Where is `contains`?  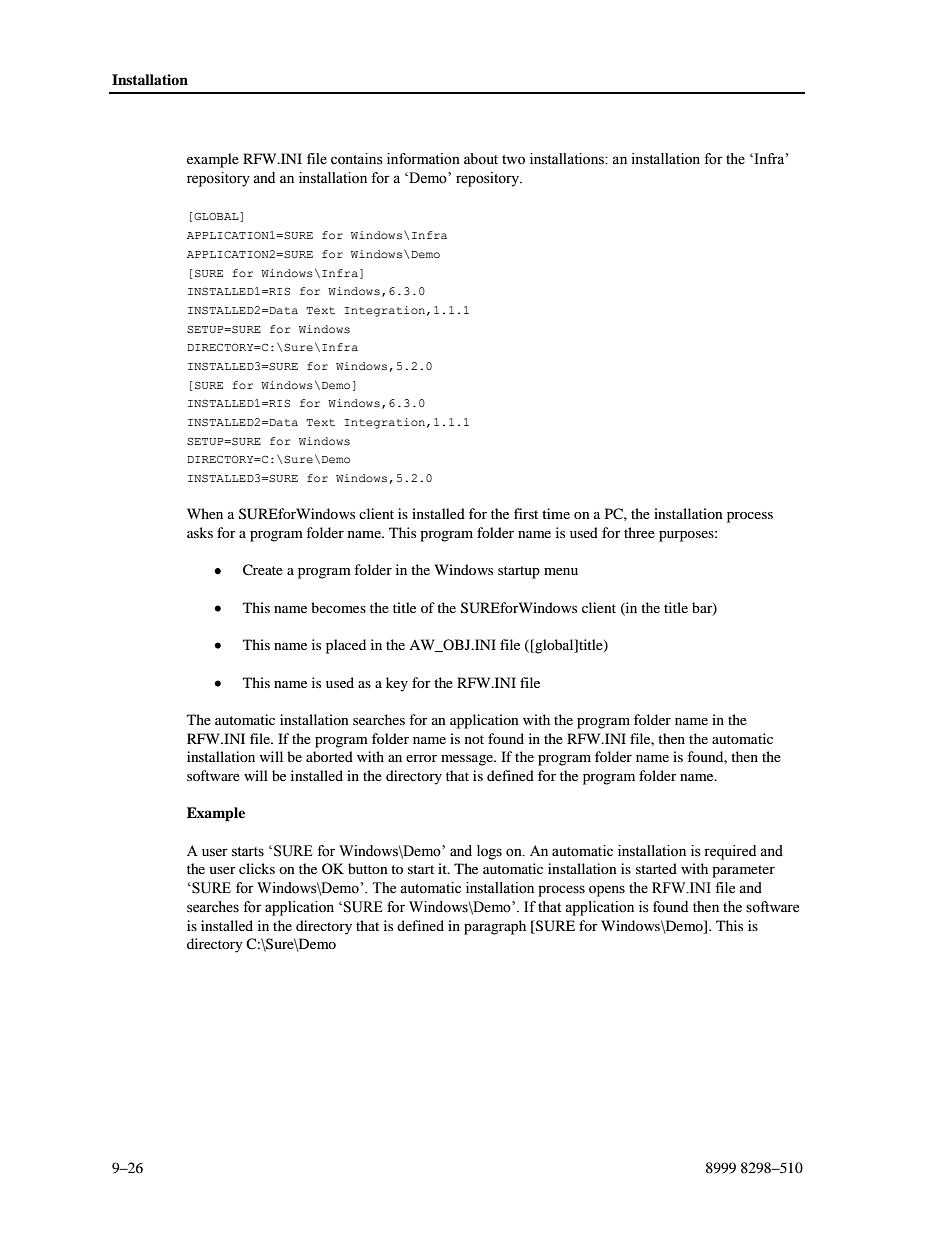 contains is located at coordinates (357, 159).
